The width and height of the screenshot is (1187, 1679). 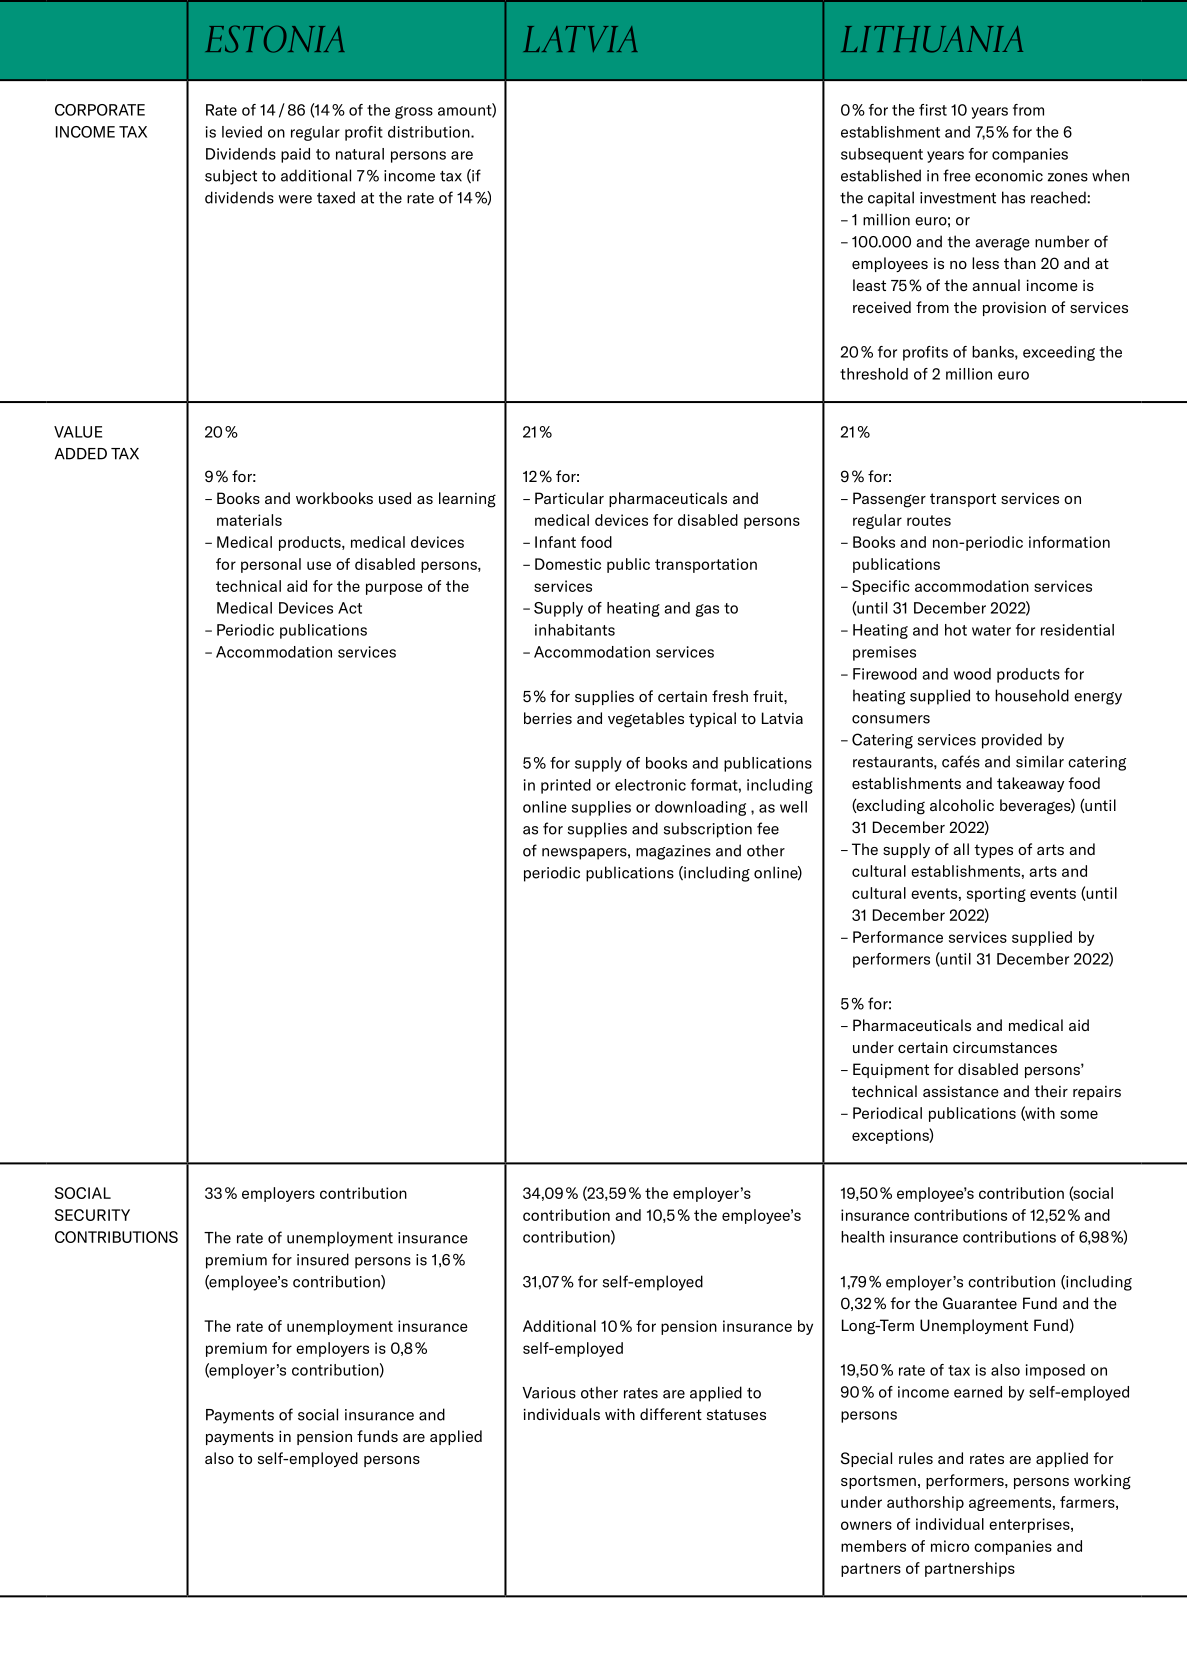 I want to click on levied, so click(x=242, y=132).
